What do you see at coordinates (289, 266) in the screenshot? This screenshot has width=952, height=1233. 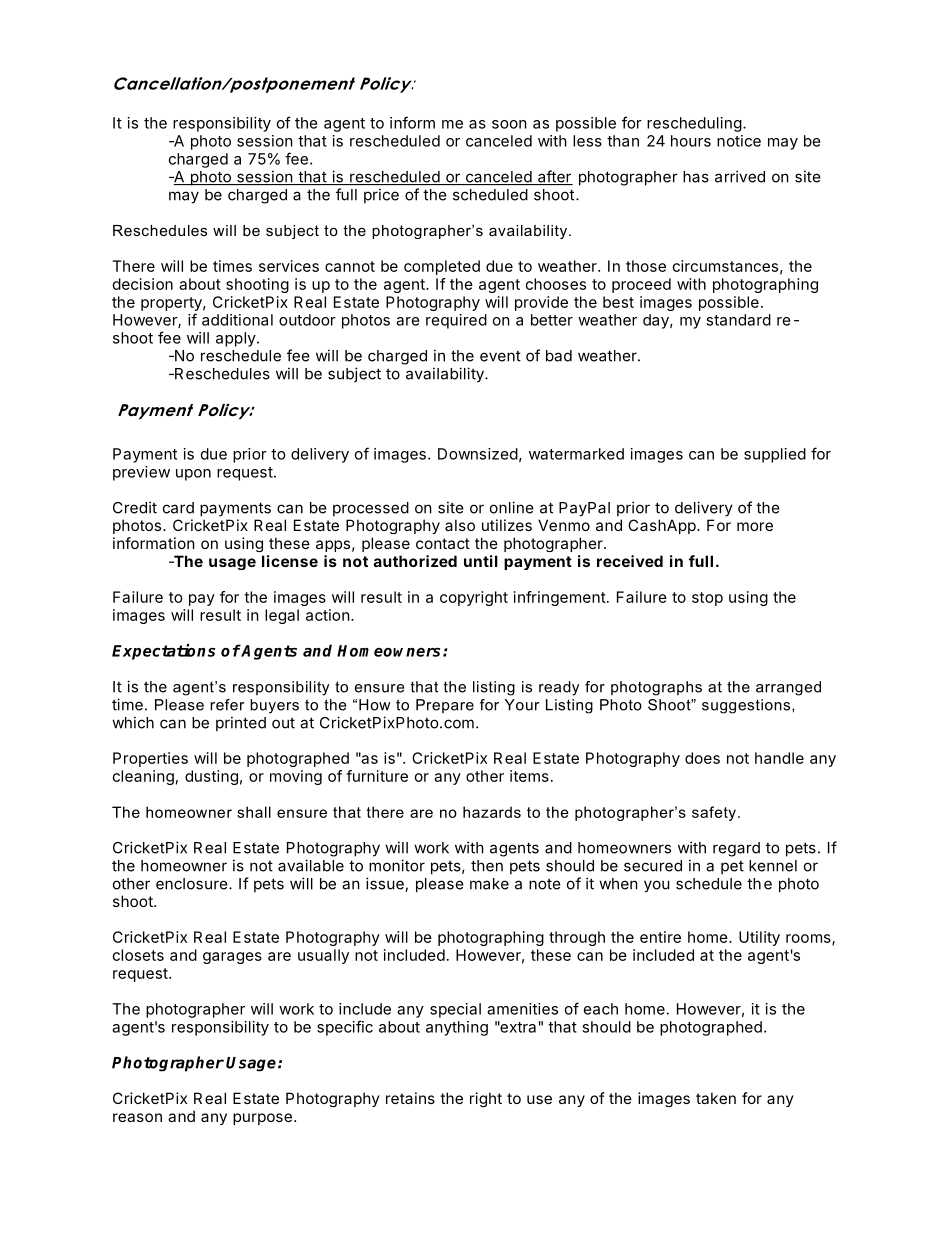 I see `services` at bounding box center [289, 266].
